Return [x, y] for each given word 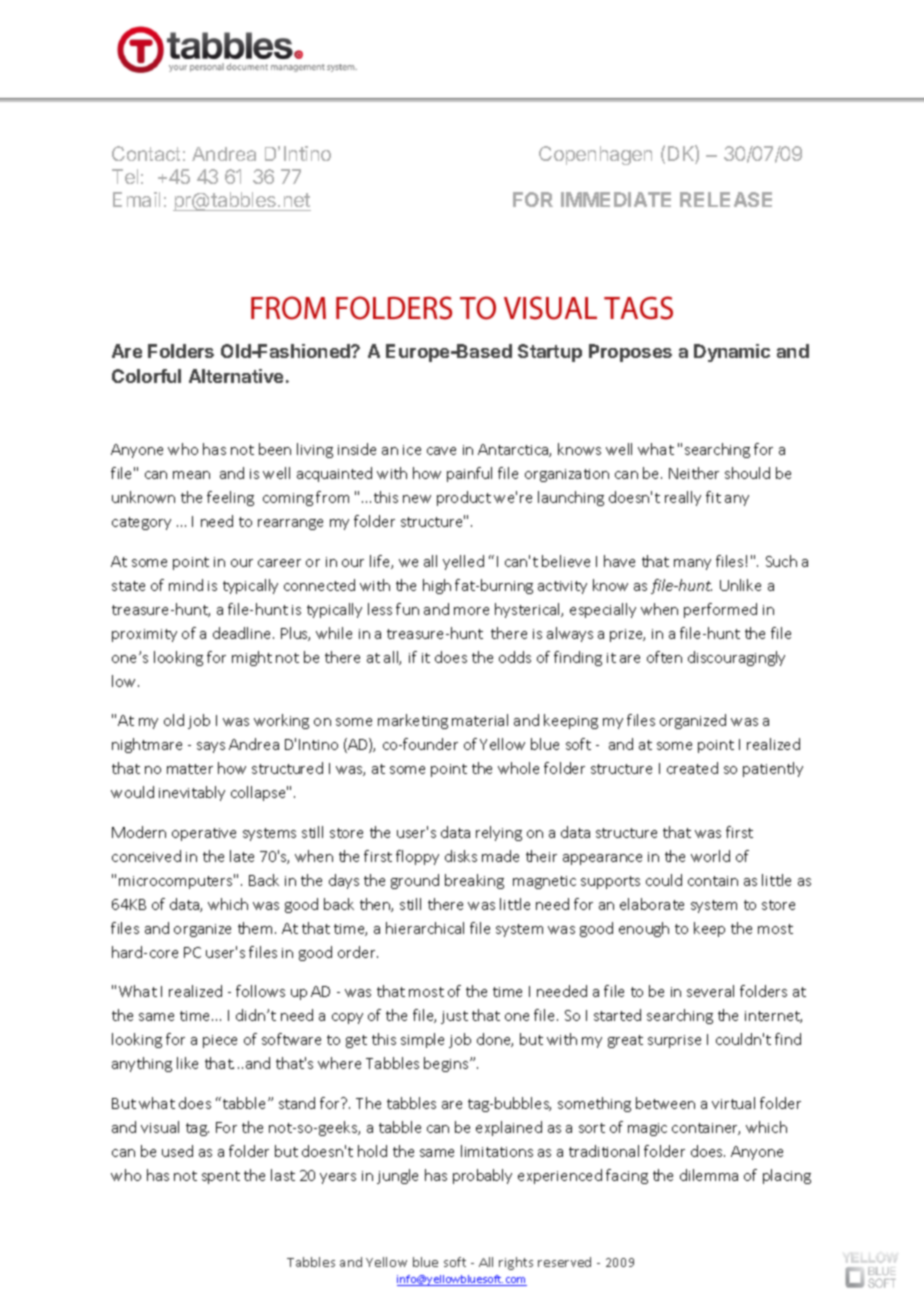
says [211, 747]
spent [221, 1177]
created [692, 768]
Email [136, 199]
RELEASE [726, 199]
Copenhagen [595, 155]
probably [482, 1176]
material [480, 720]
